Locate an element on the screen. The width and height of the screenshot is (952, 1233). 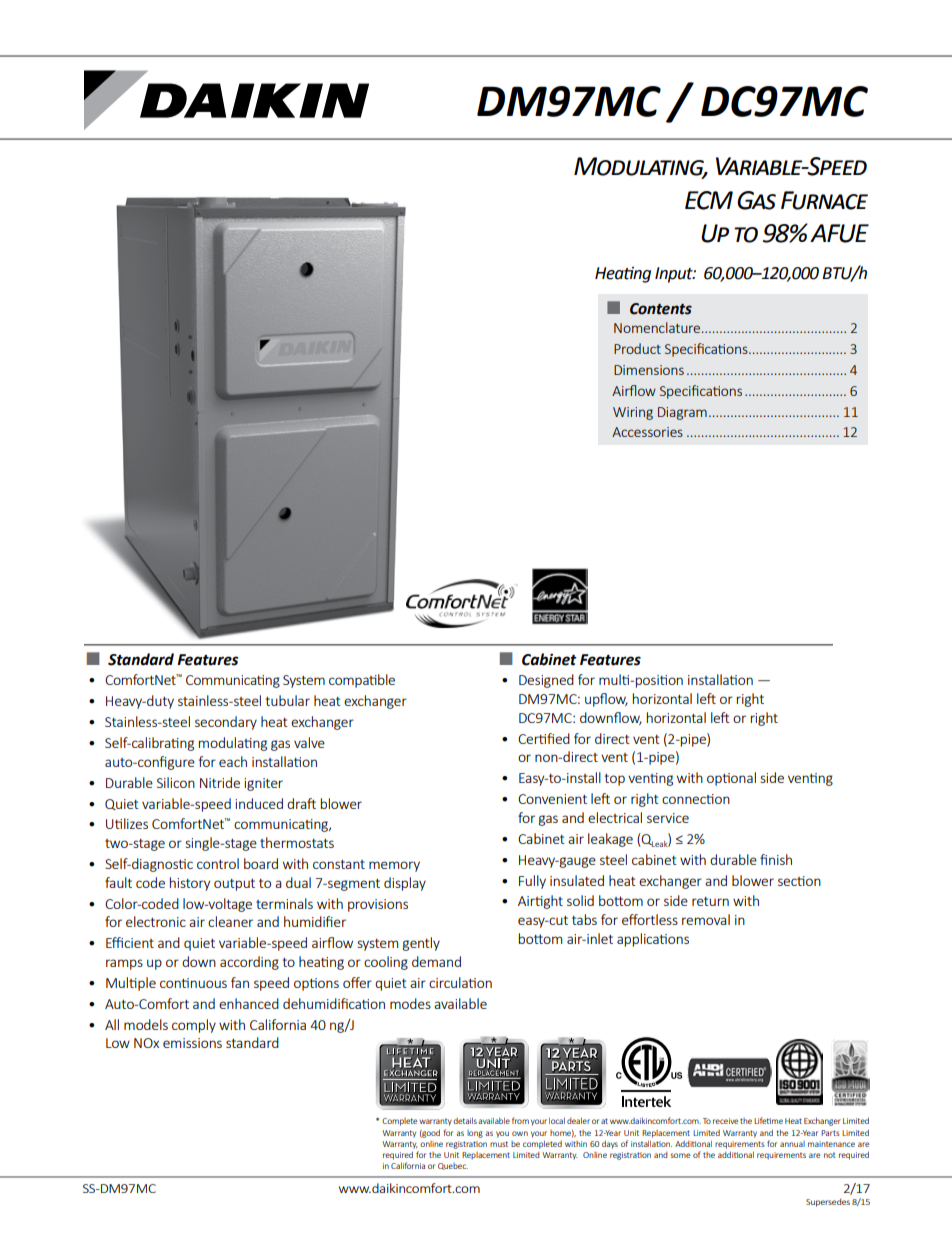
emissions is located at coordinates (192, 1043).
